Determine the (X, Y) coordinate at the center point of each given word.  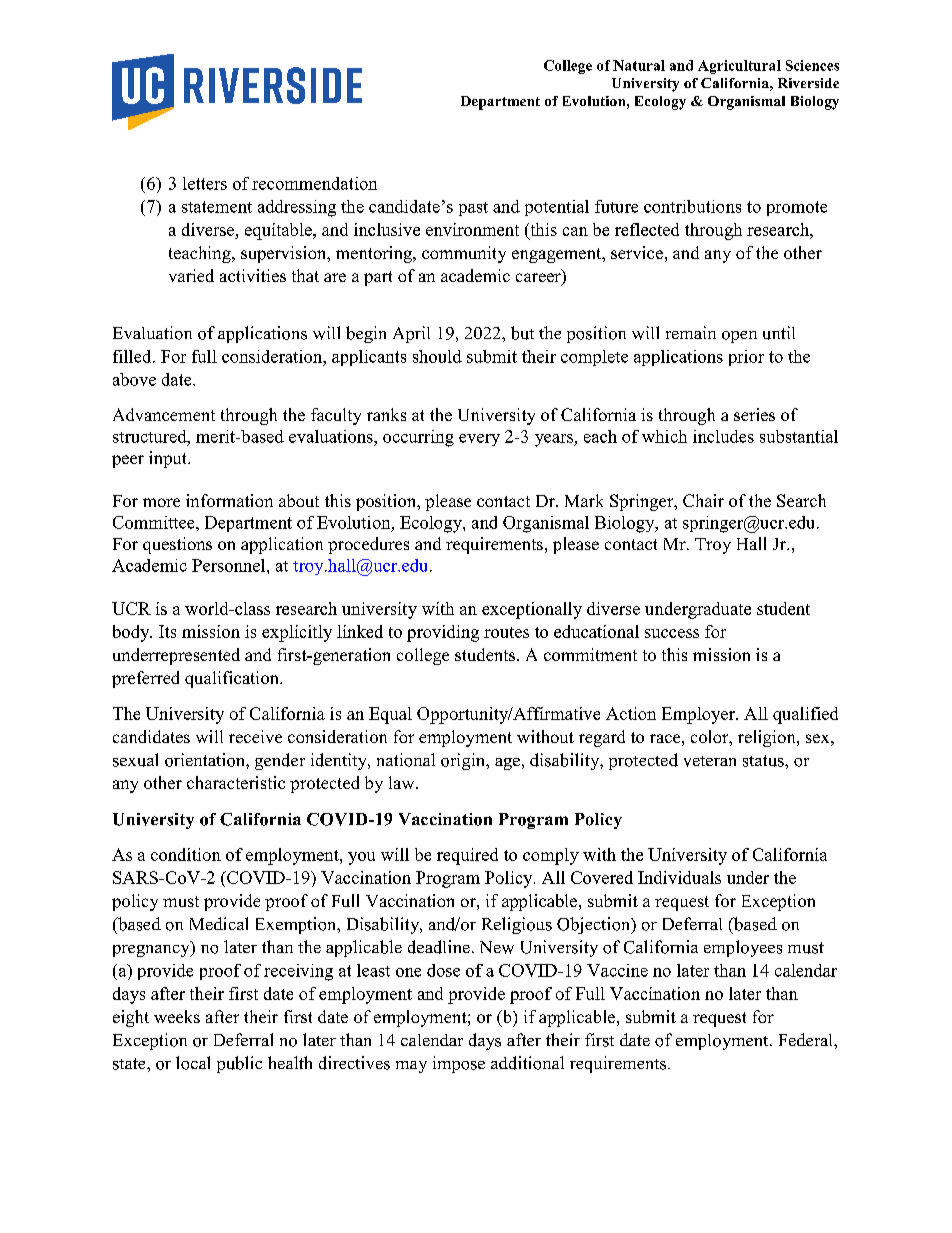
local (193, 1063)
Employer (699, 715)
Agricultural (739, 67)
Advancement (164, 414)
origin (464, 761)
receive (255, 736)
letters (205, 183)
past (473, 209)
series (754, 414)
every (479, 440)
